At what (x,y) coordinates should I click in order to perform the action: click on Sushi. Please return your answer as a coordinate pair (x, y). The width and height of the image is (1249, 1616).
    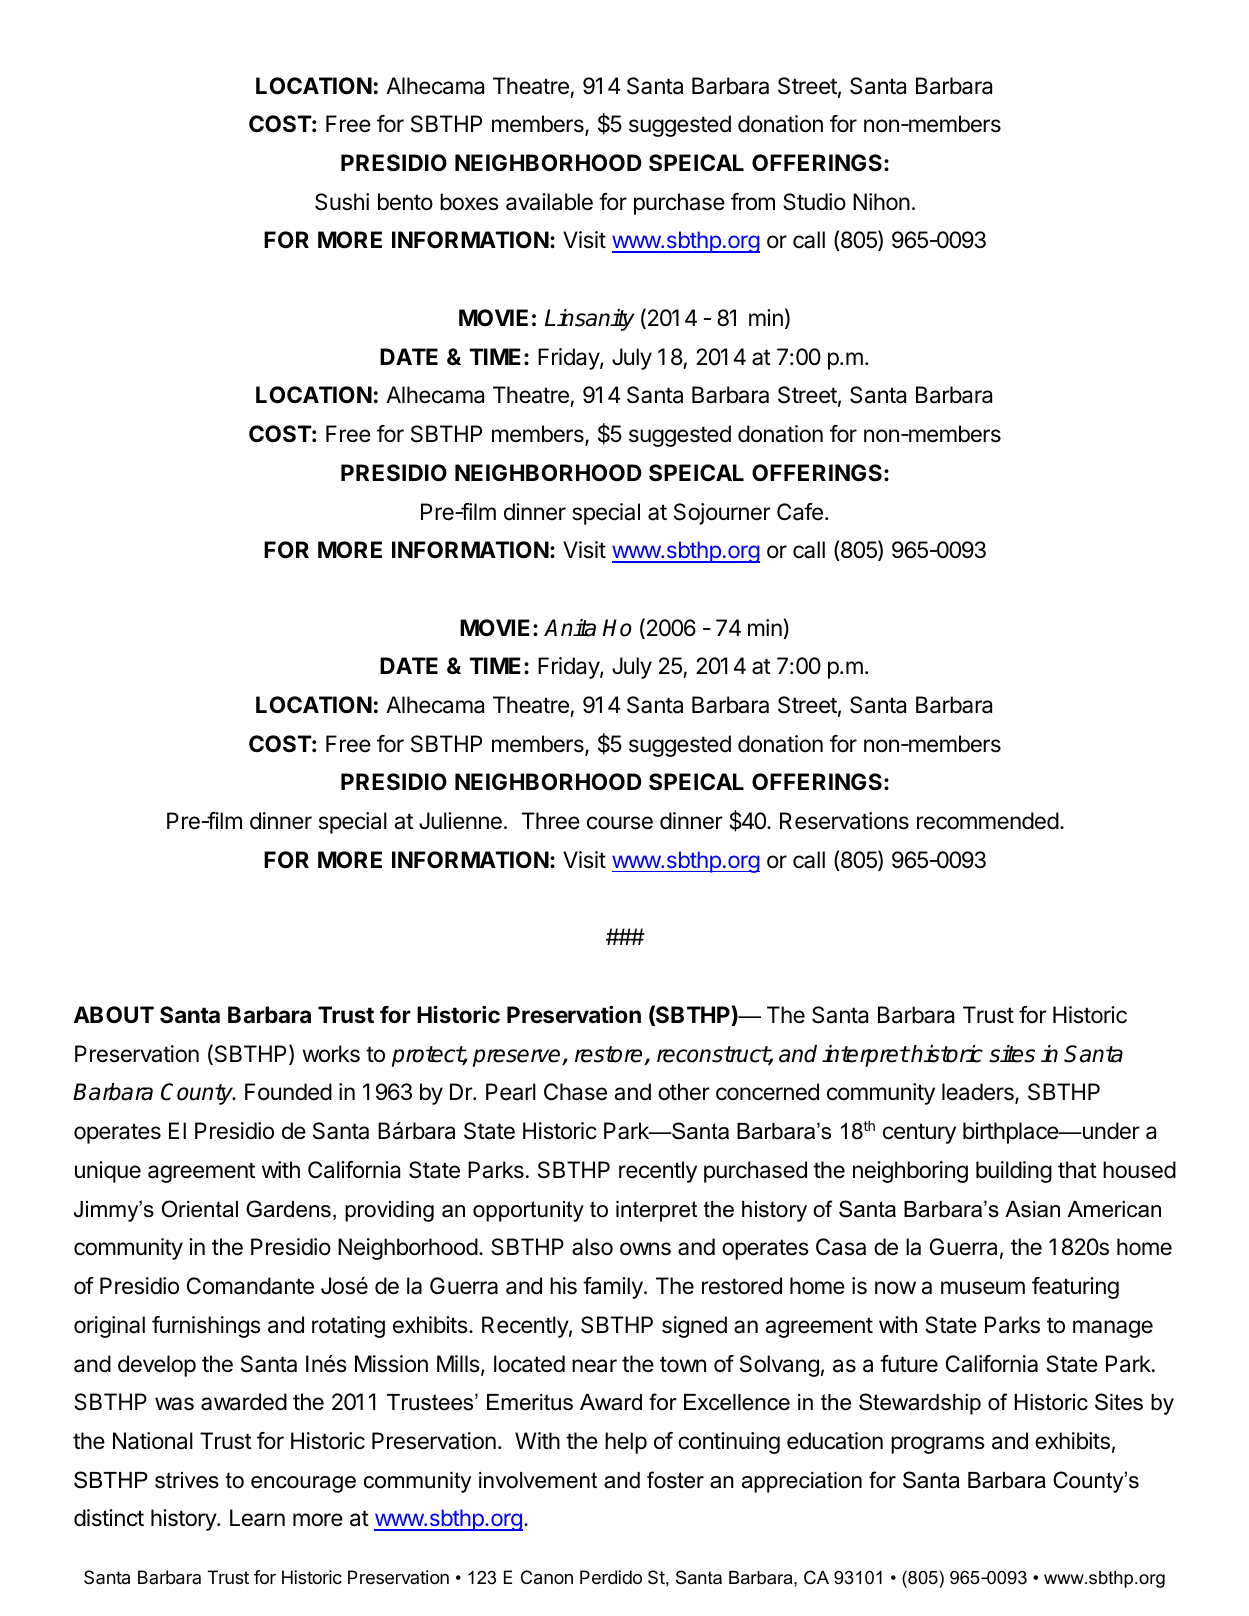
    Looking at the image, I should click on (342, 202).
